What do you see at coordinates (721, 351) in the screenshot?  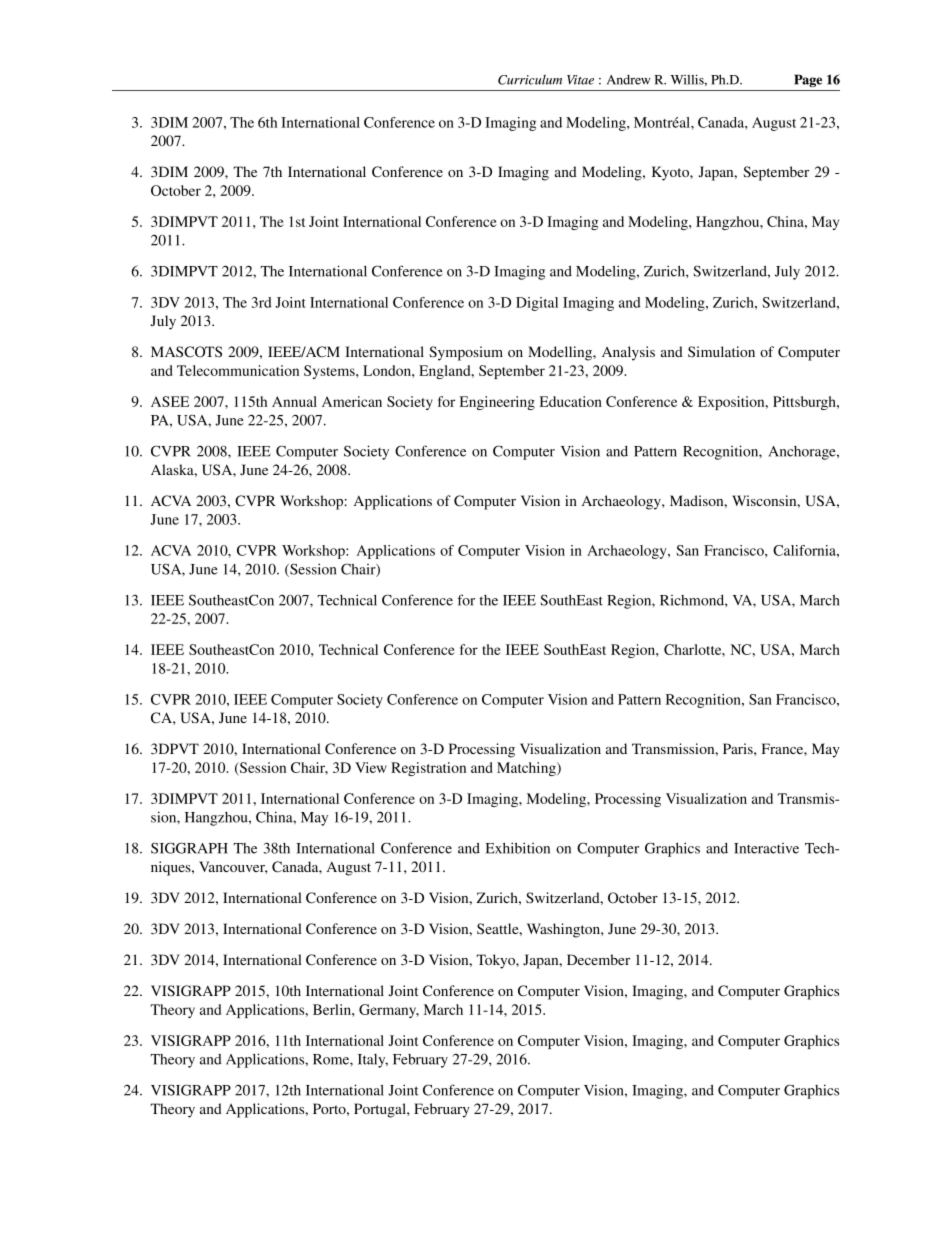 I see `Simulation` at bounding box center [721, 351].
